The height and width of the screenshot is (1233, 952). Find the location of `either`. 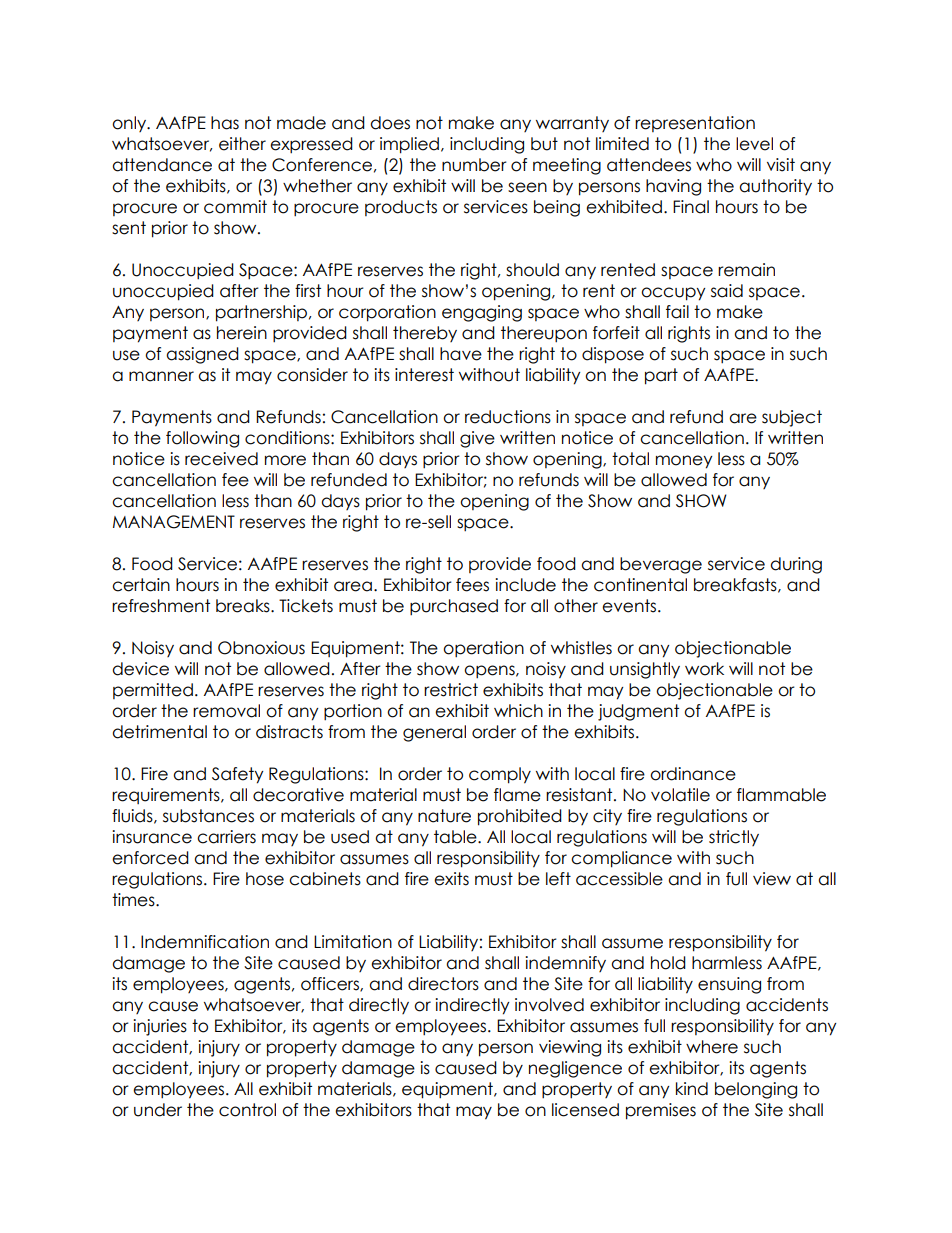

either is located at coordinates (242, 144).
